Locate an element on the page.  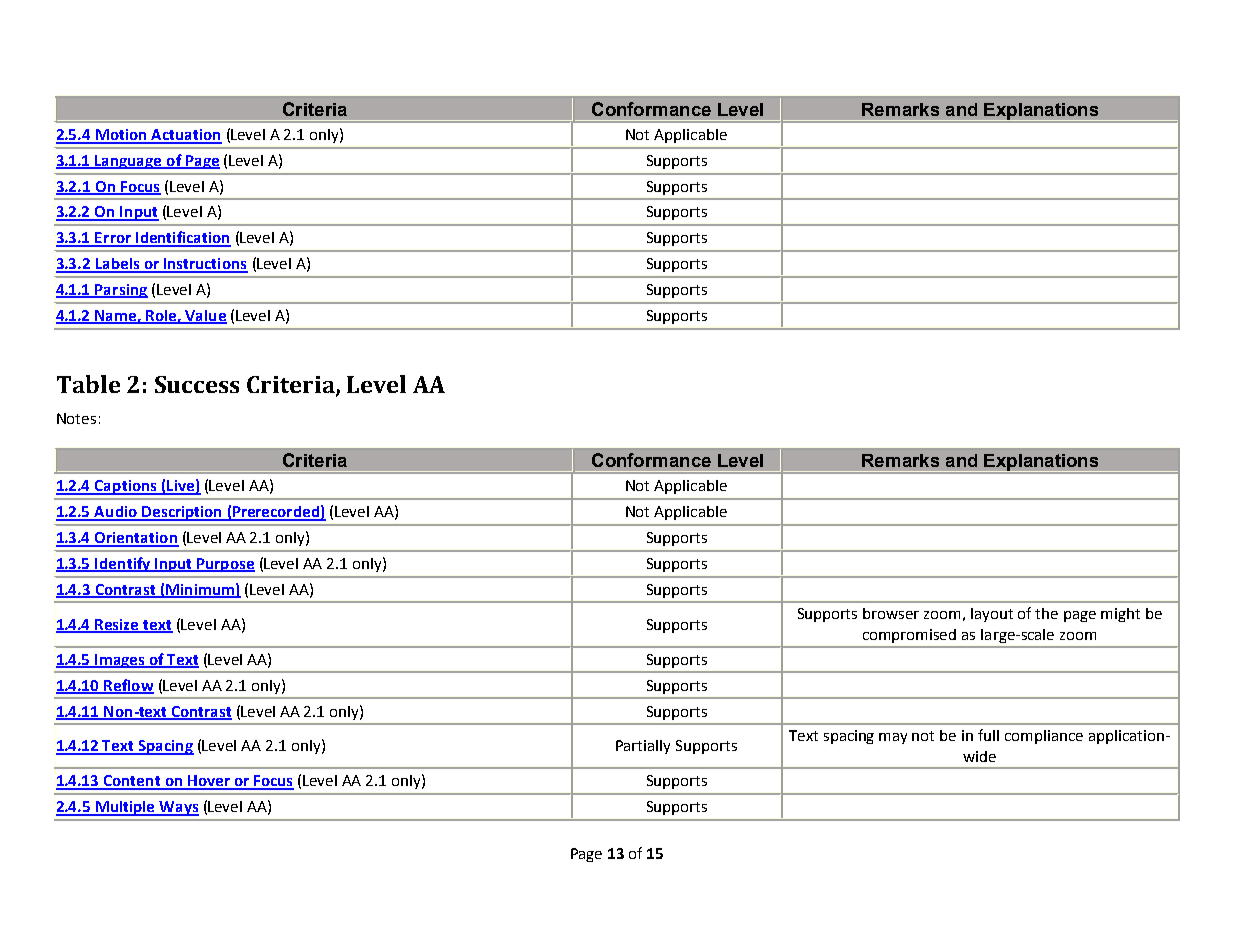
Captions is located at coordinates (126, 487).
